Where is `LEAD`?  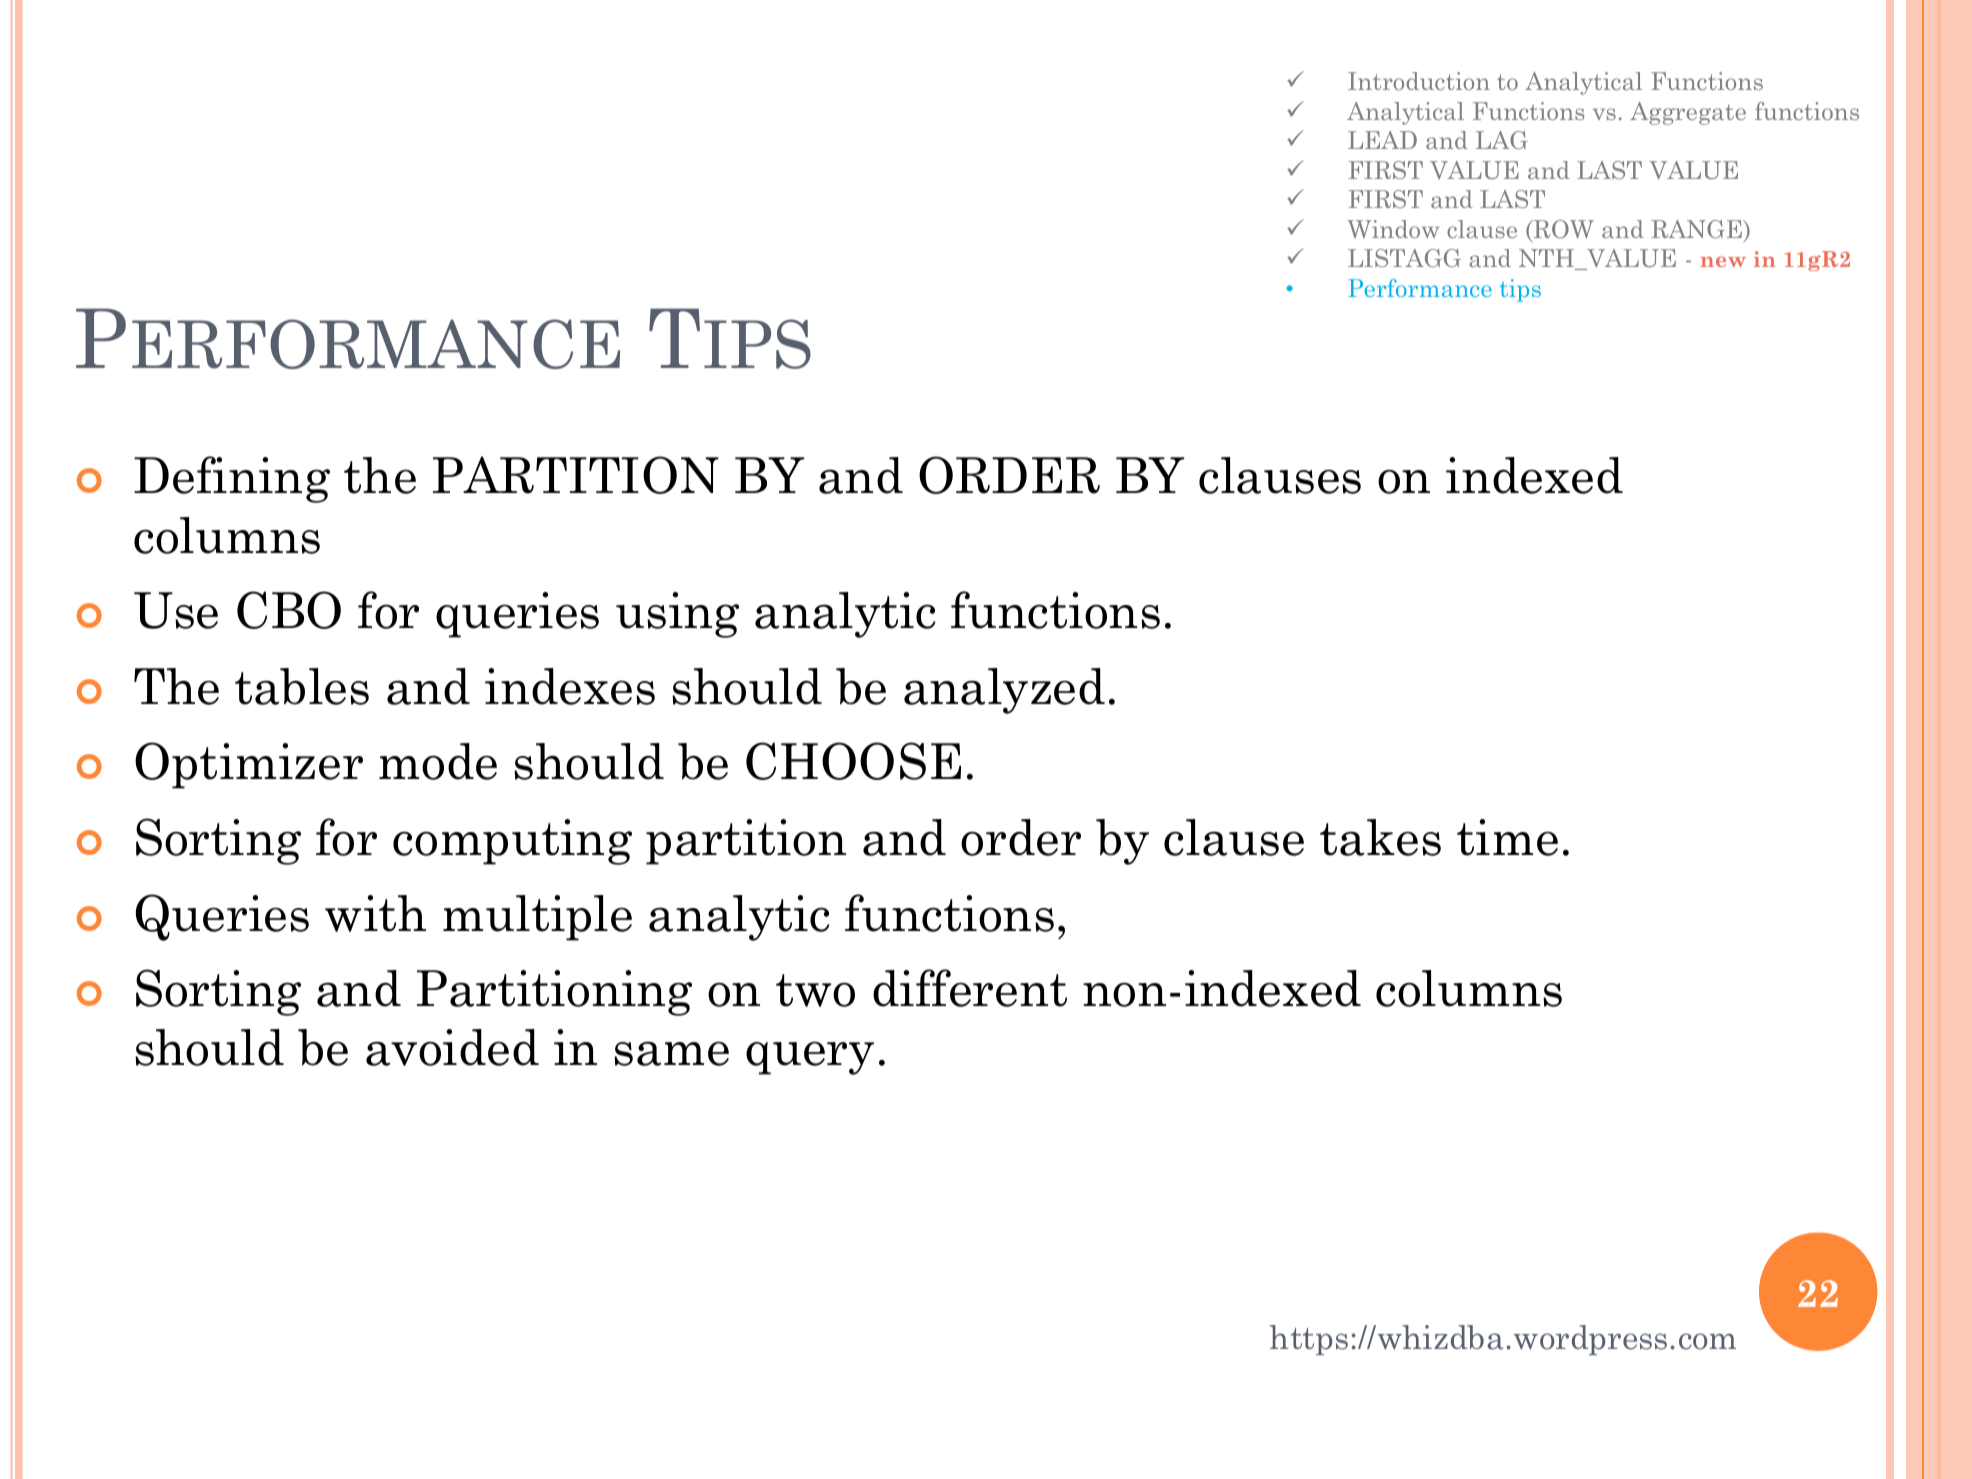 LEAD is located at coordinates (1382, 140).
